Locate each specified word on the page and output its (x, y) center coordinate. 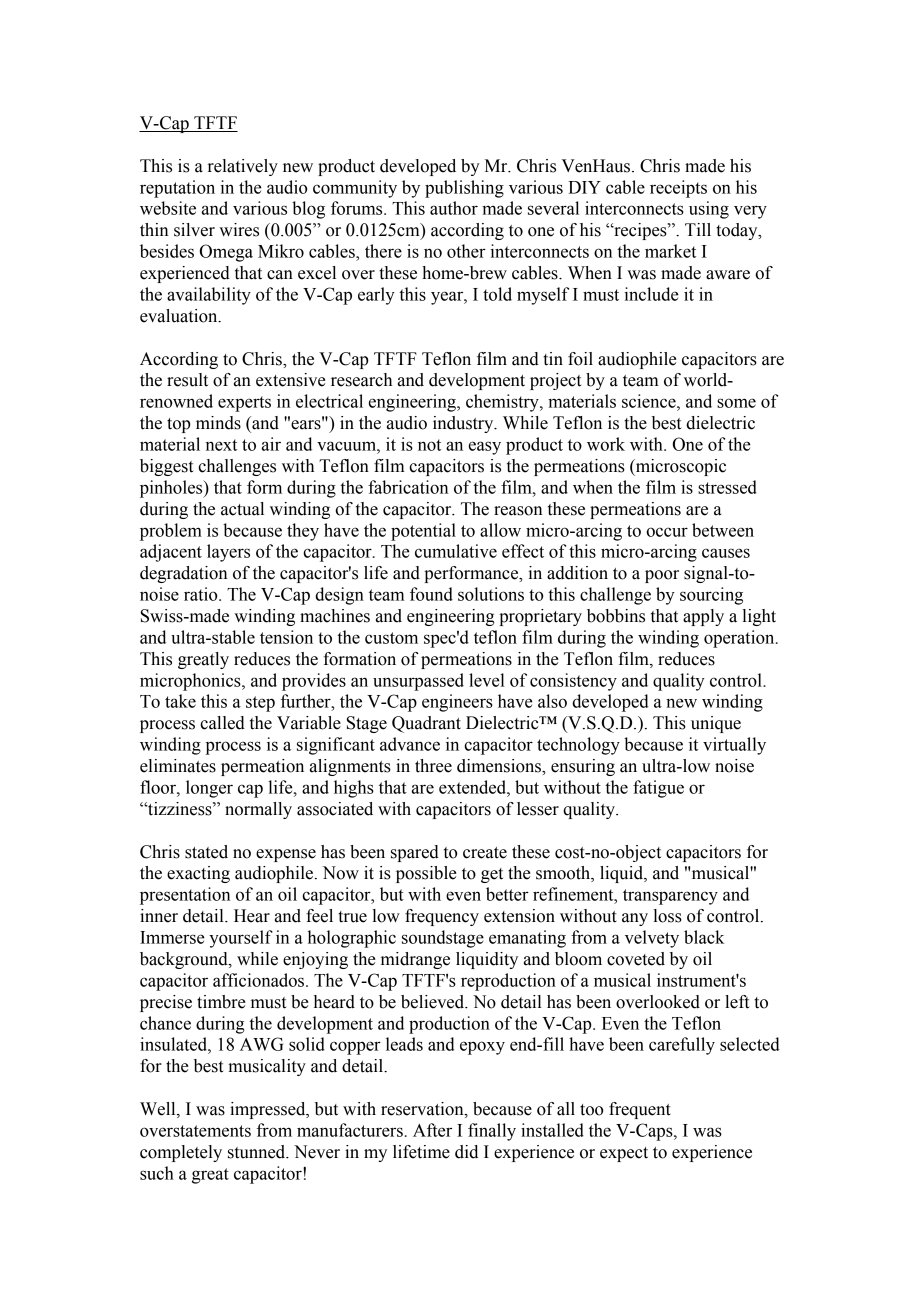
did (466, 1152)
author (454, 208)
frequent (640, 1110)
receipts (678, 189)
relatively (243, 167)
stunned (258, 1152)
